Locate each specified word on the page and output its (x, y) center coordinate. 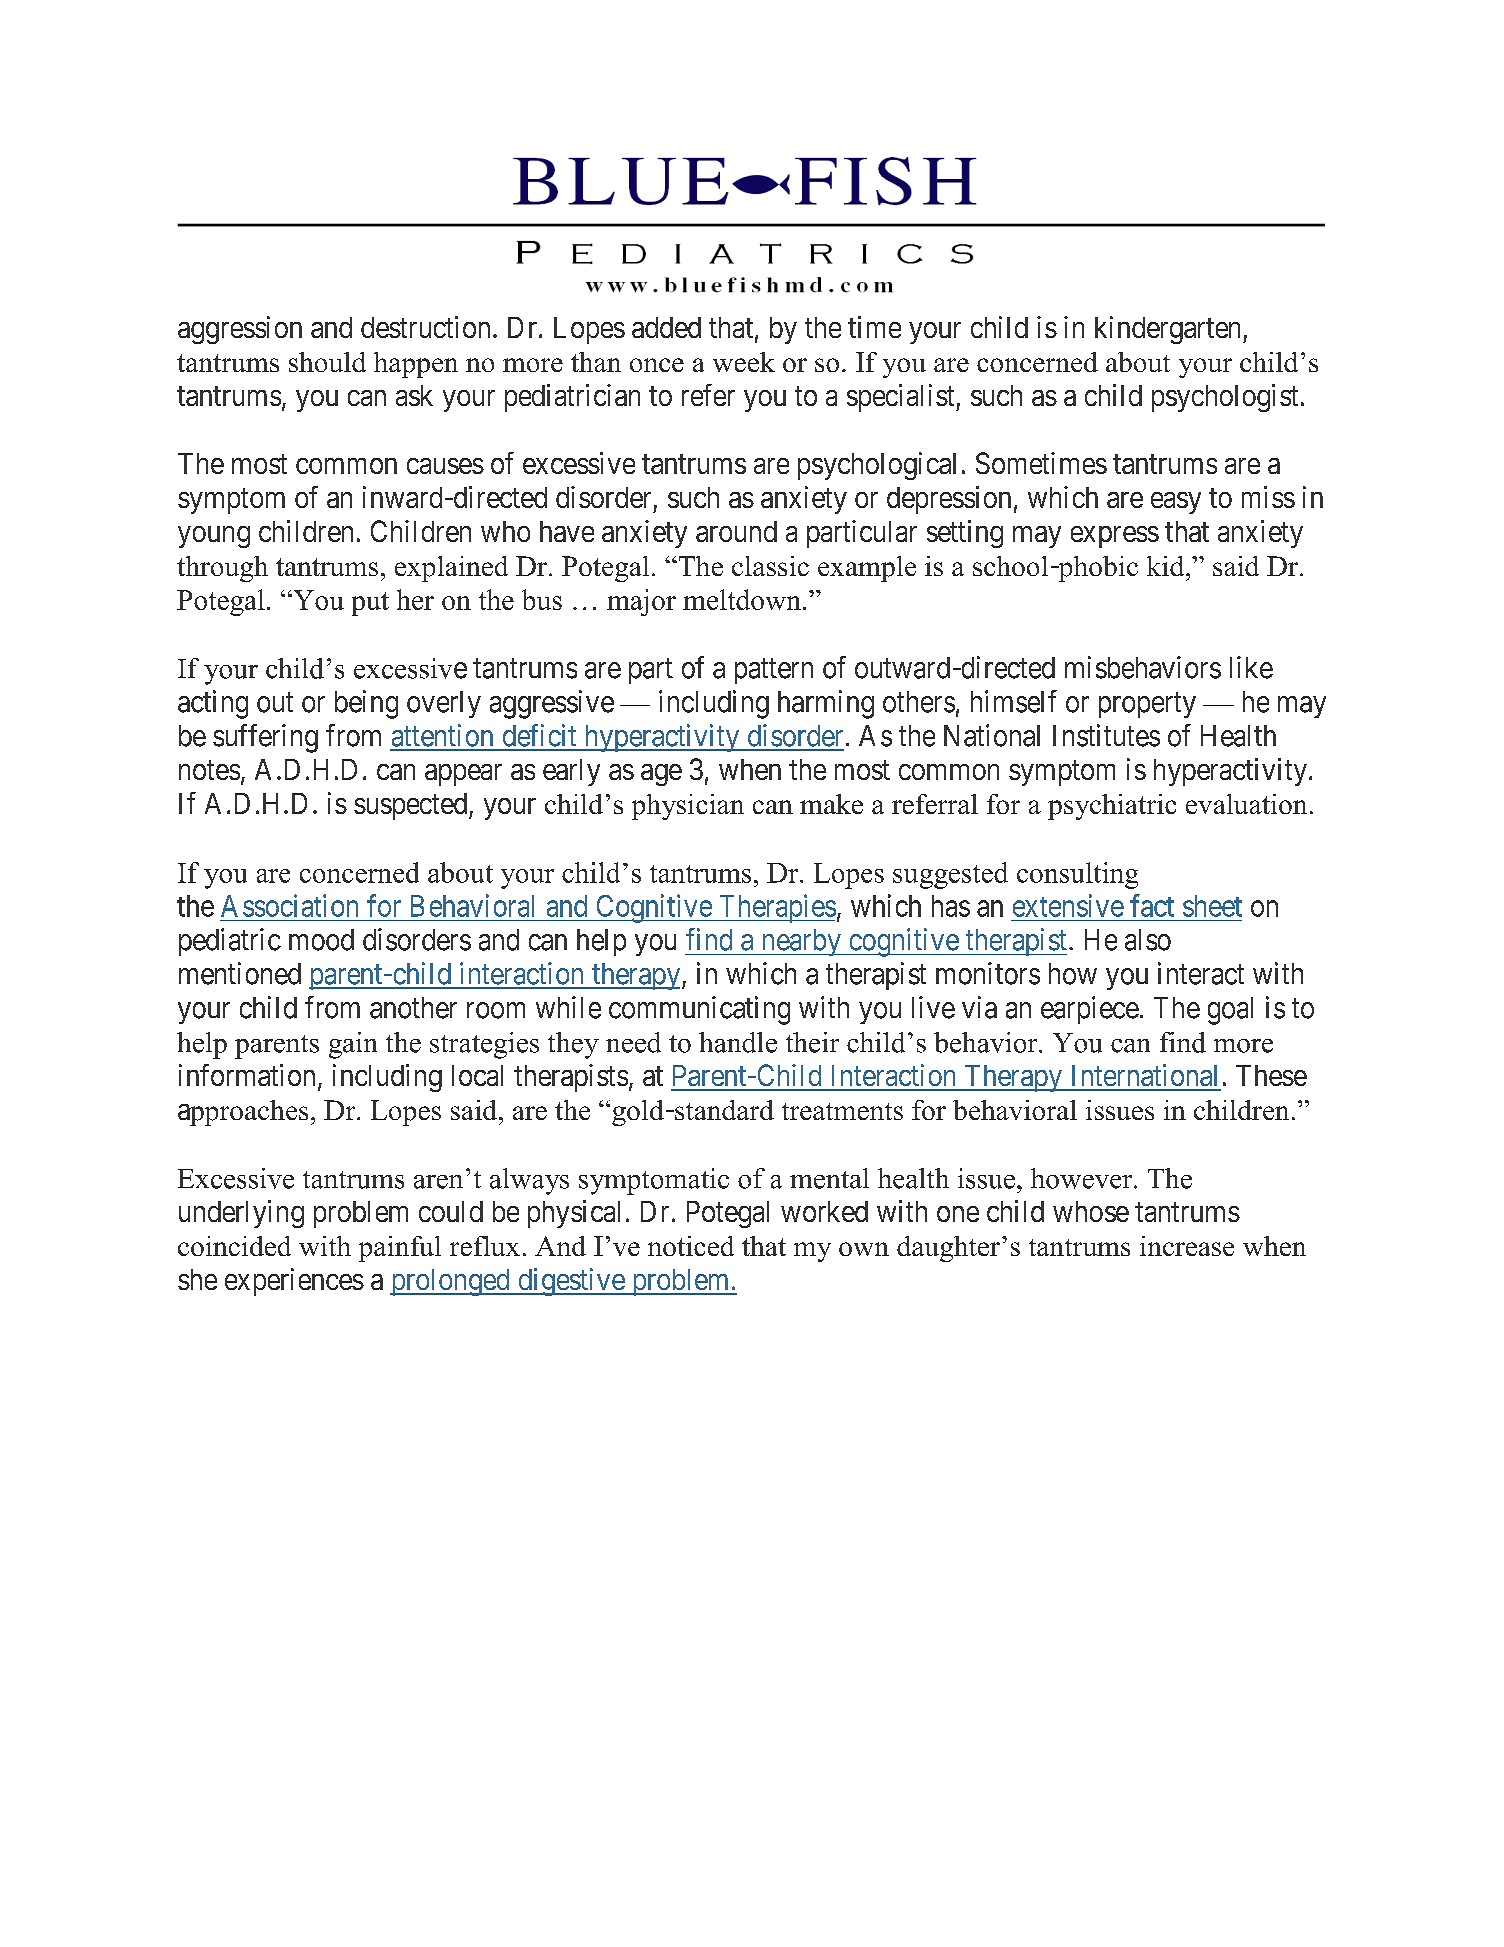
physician (688, 807)
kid (1167, 566)
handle (738, 1042)
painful (400, 1249)
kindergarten (1169, 330)
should (327, 362)
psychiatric (1112, 807)
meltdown (742, 599)
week (744, 362)
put (370, 604)
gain (353, 1045)
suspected (412, 806)
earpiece (1090, 1010)
